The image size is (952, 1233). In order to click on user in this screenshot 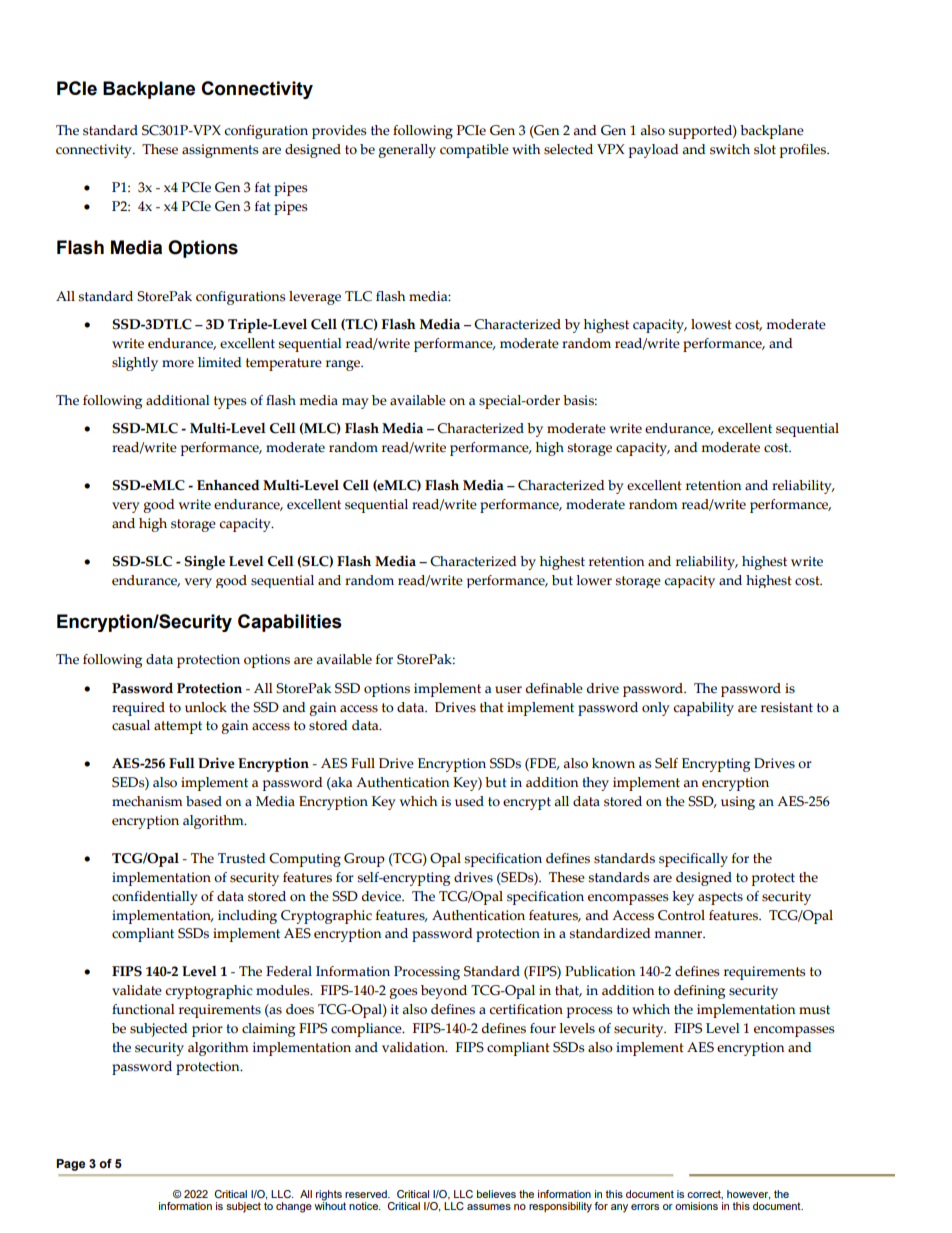, I will do `click(508, 690)`.
